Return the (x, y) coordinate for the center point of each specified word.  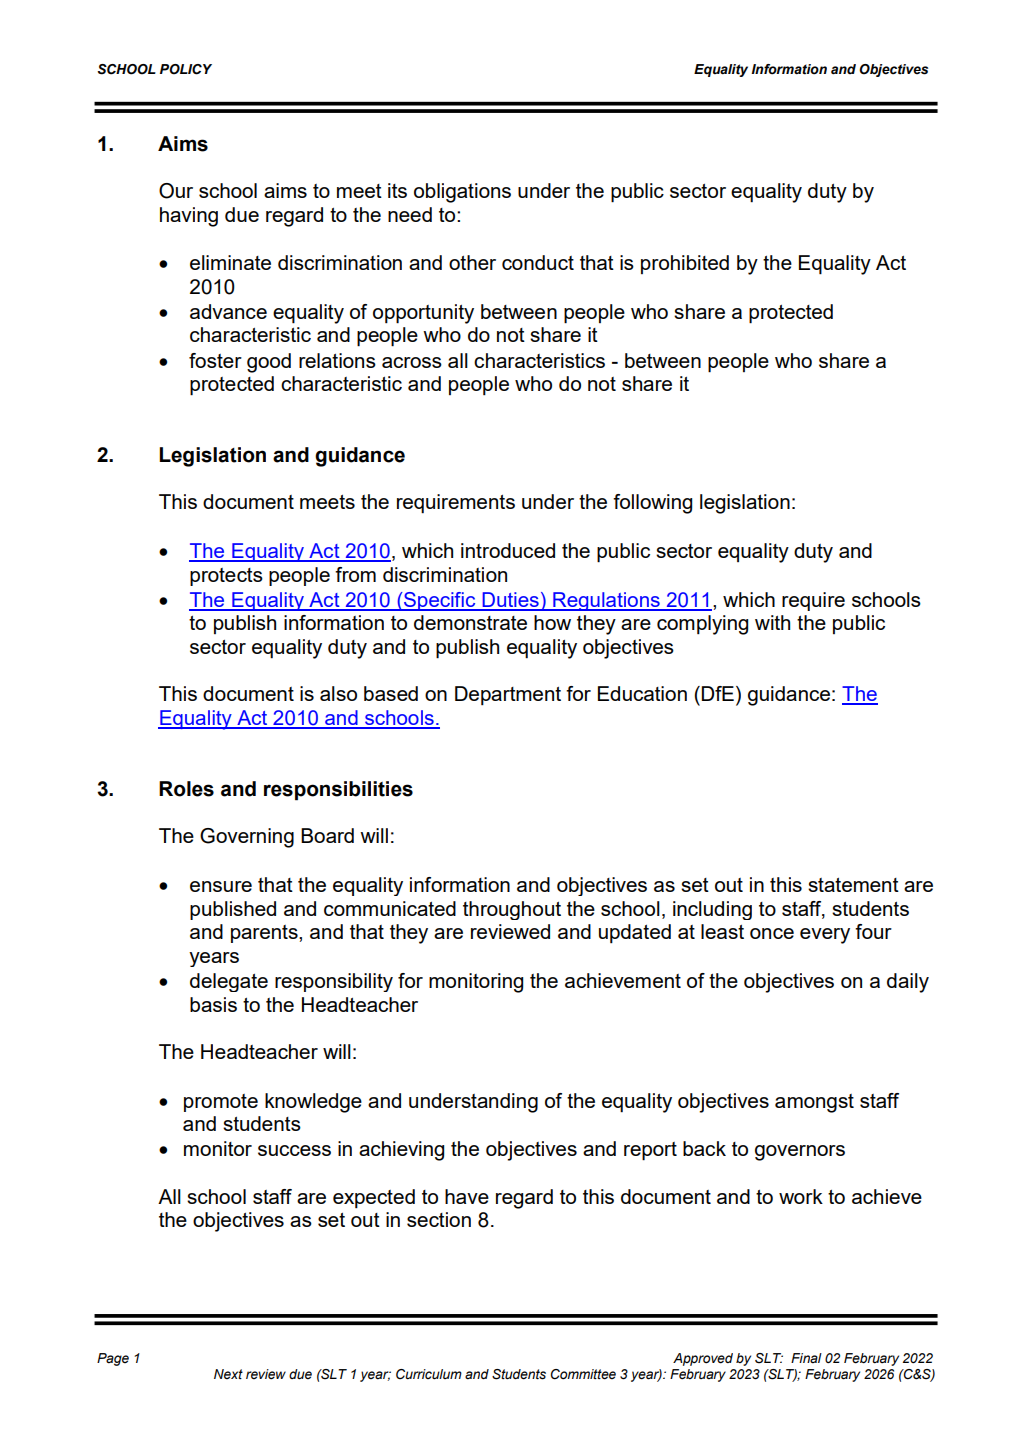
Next (228, 1374)
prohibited (685, 264)
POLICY (186, 69)
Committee (583, 1374)
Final (806, 1358)
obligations (462, 193)
